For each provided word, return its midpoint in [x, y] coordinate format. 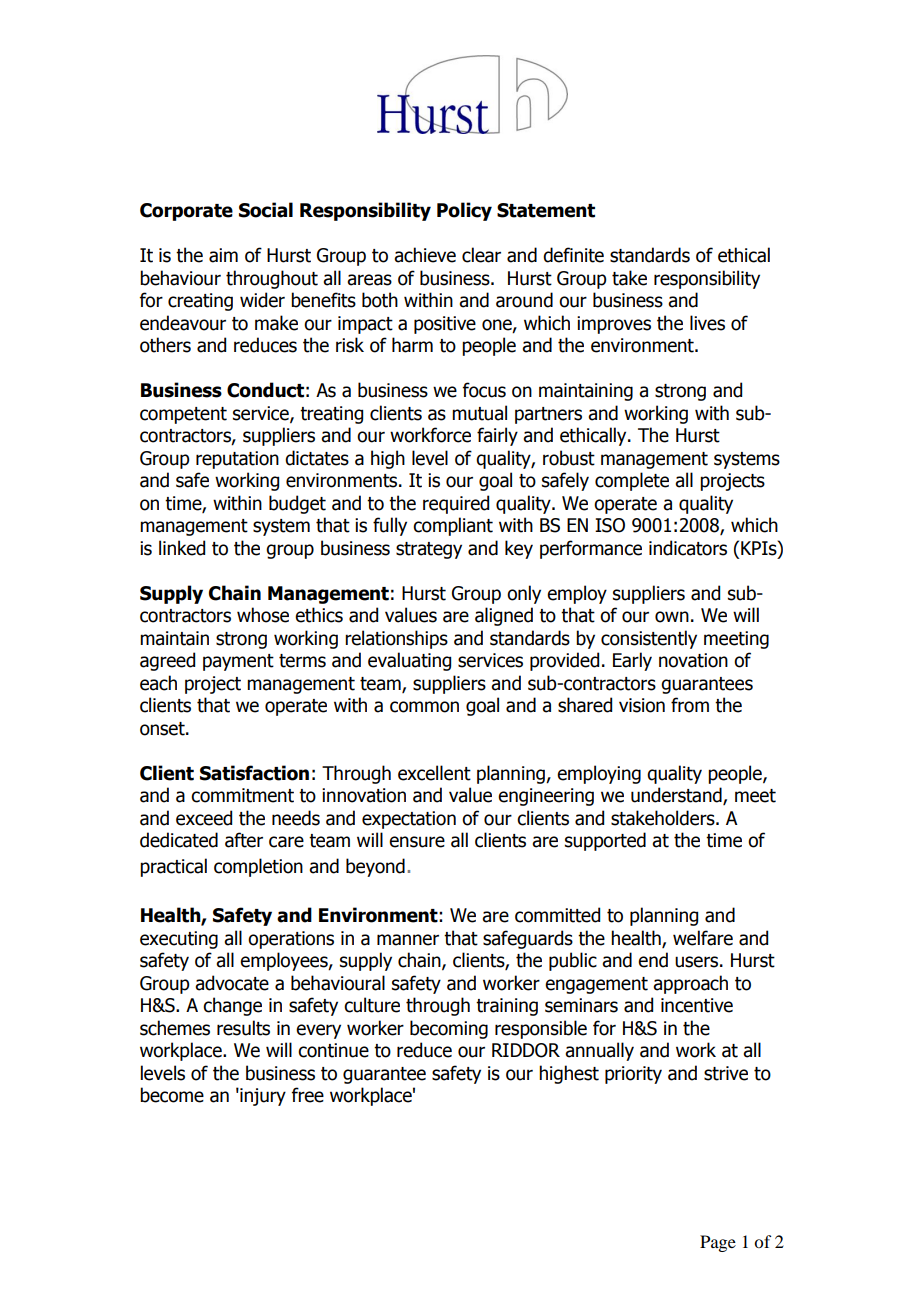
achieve [425, 255]
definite [573, 255]
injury [262, 1097]
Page [718, 1243]
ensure [417, 842]
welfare [703, 938]
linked [182, 548]
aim [223, 255]
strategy [429, 550]
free [308, 1095]
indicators [688, 548]
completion [258, 867]
